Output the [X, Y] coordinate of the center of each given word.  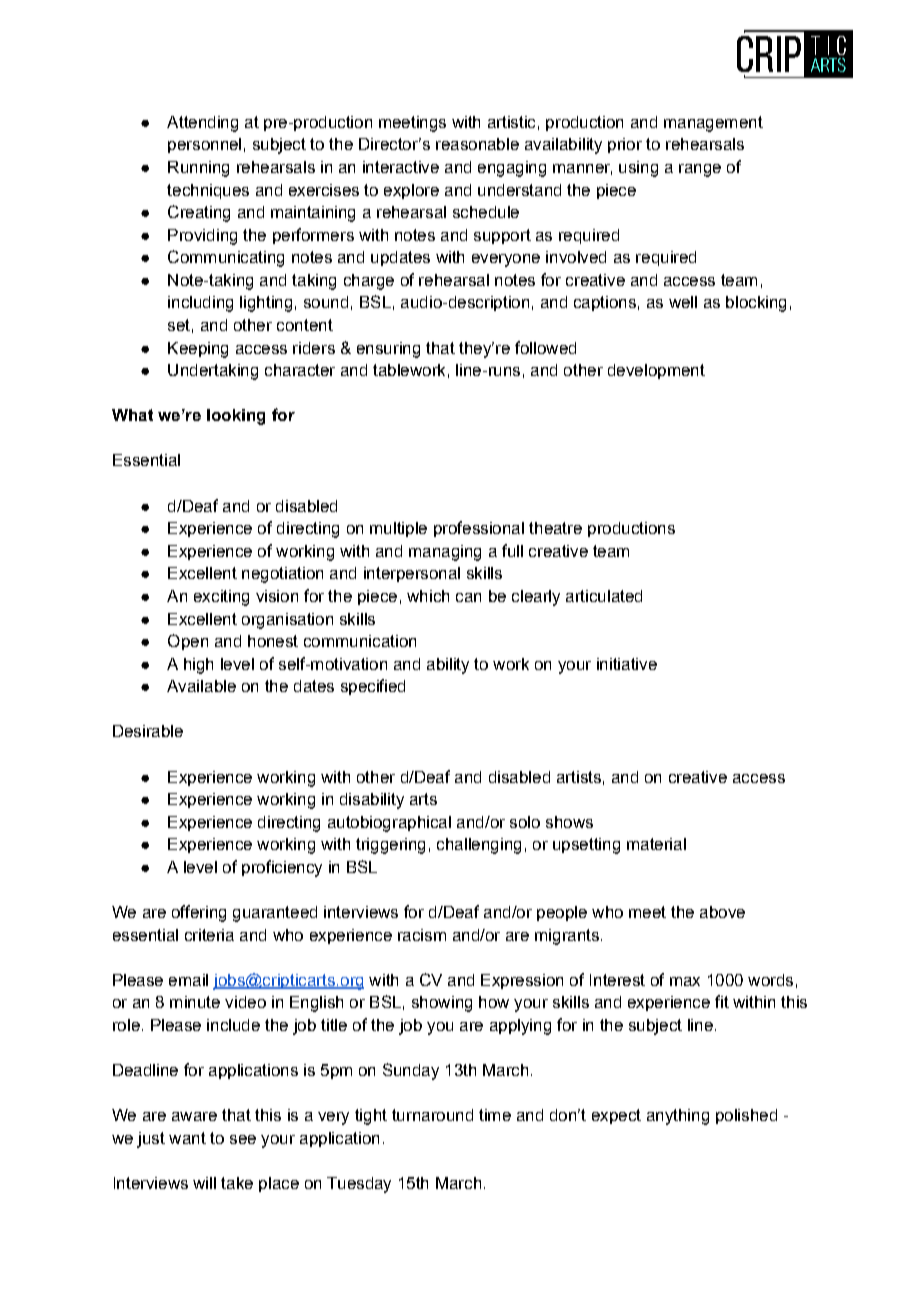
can [468, 597]
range [700, 170]
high [198, 666]
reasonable [477, 144]
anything [678, 1117]
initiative [627, 664]
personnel [204, 145]
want [187, 1138]
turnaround [432, 1115]
